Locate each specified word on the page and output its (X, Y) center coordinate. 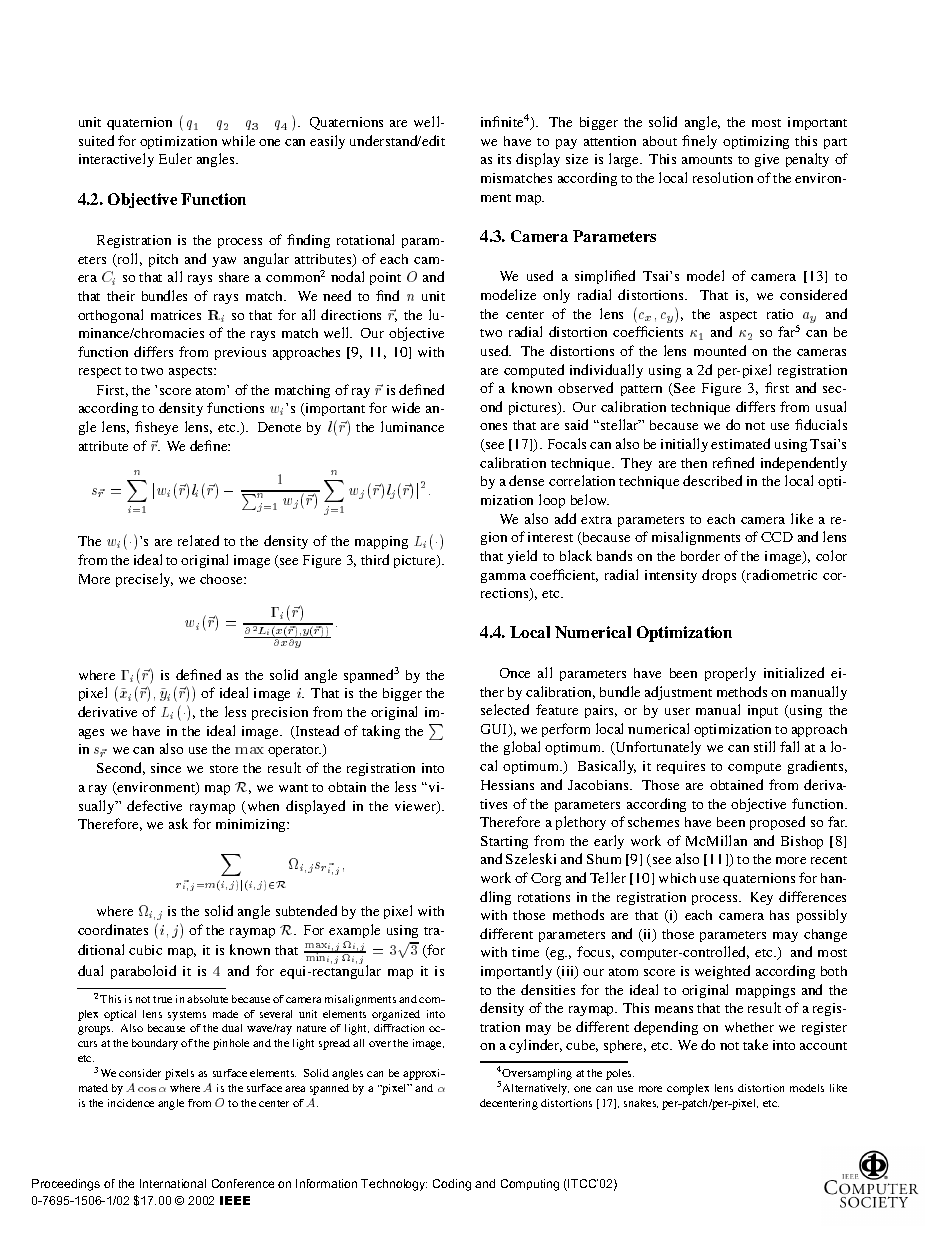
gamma (503, 578)
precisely (144, 580)
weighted (722, 972)
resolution (723, 177)
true (162, 999)
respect (100, 372)
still (764, 746)
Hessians (507, 785)
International (173, 1183)
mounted (720, 350)
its (504, 159)
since (166, 768)
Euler (175, 158)
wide (406, 407)
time (525, 952)
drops (719, 576)
